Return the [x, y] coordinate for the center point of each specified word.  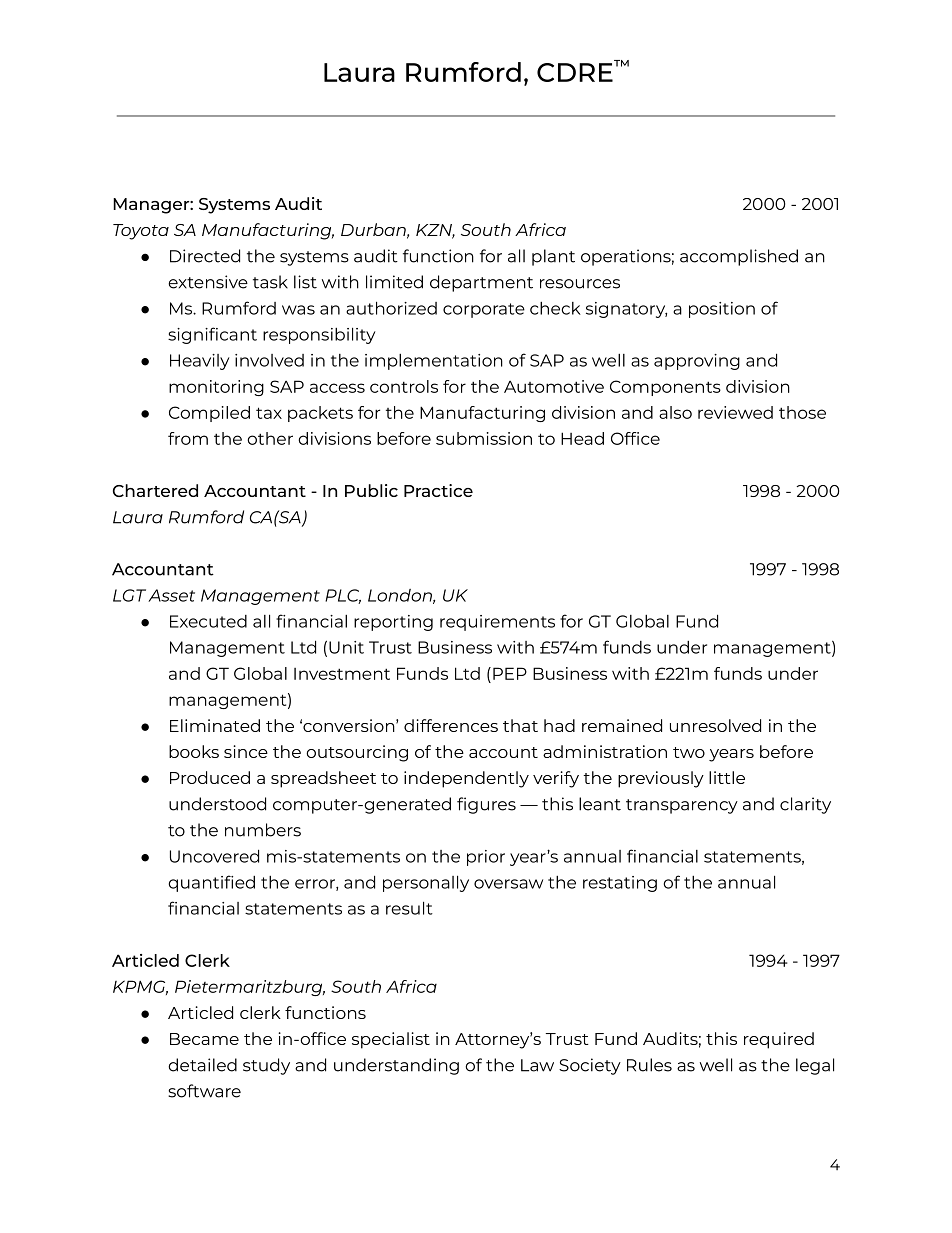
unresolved [715, 725]
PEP [510, 673]
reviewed [735, 412]
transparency [682, 806]
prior [486, 858]
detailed [202, 1065]
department [481, 283]
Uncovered [214, 856]
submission [484, 438]
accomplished [739, 257]
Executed [208, 621]
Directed [205, 256]
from [188, 438]
